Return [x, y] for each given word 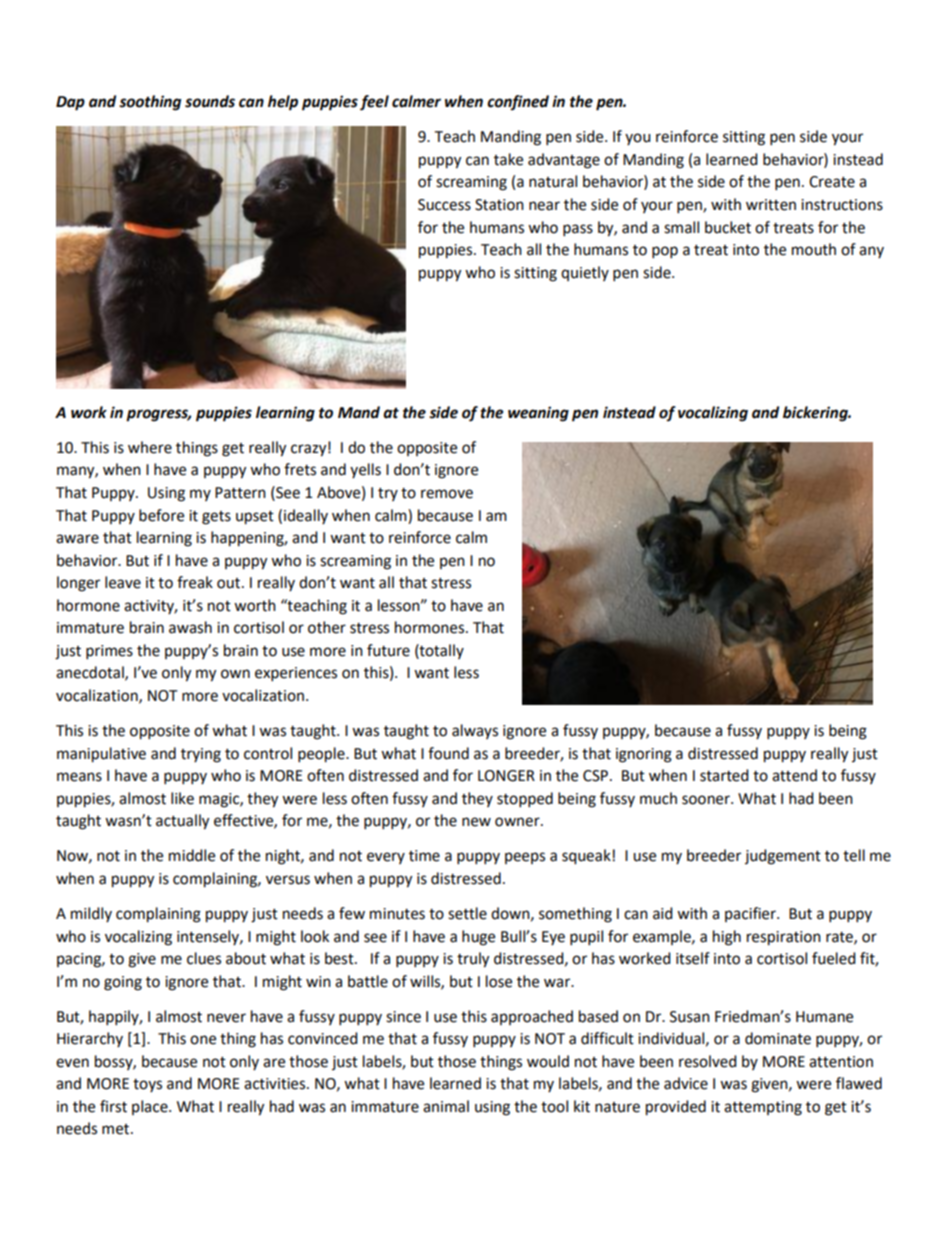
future [388, 650]
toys [147, 1085]
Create [832, 182]
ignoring [644, 755]
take [508, 159]
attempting [763, 1108]
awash [190, 627]
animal [446, 1106]
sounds [210, 101]
